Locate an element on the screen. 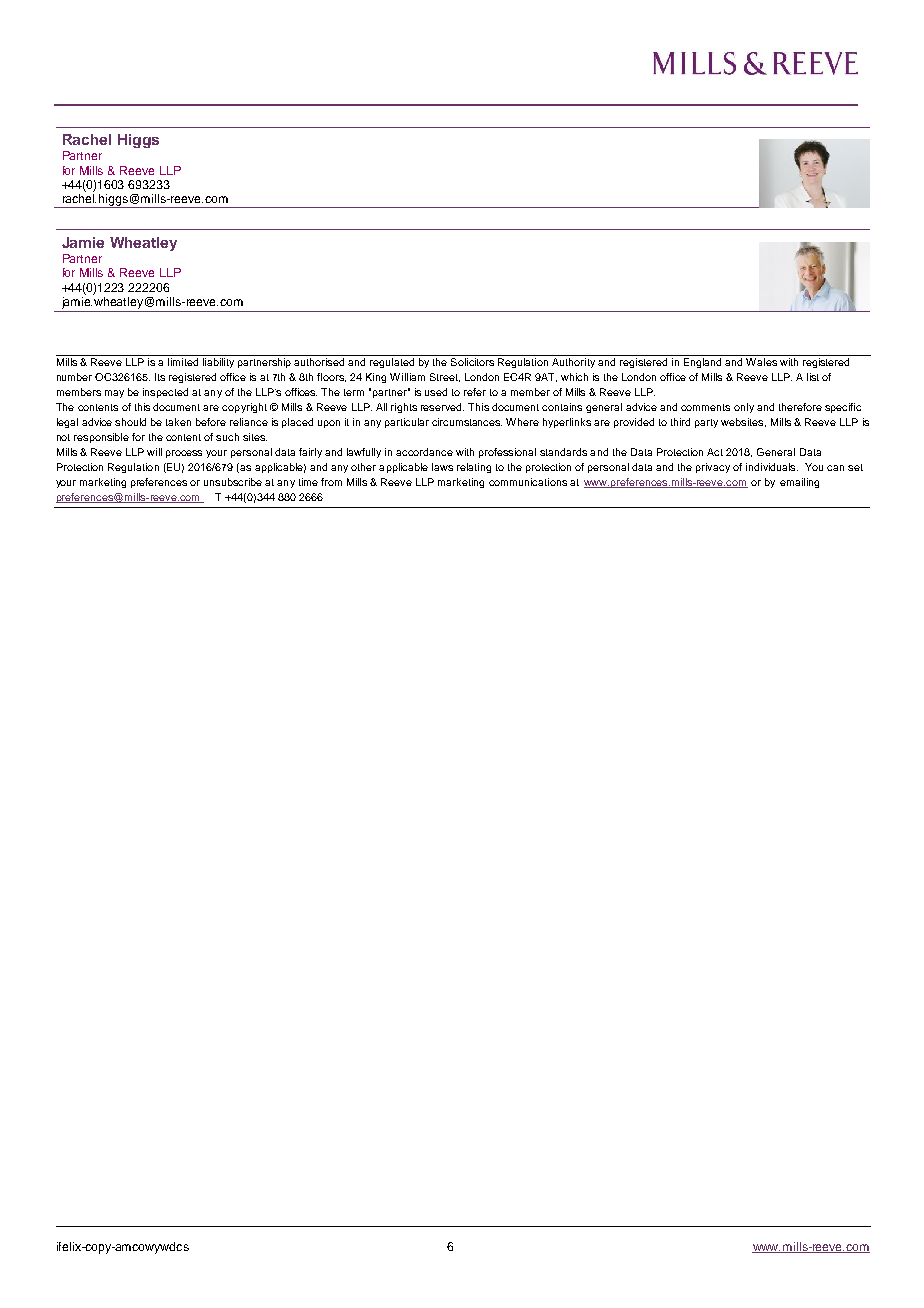  Wales is located at coordinates (761, 362).
